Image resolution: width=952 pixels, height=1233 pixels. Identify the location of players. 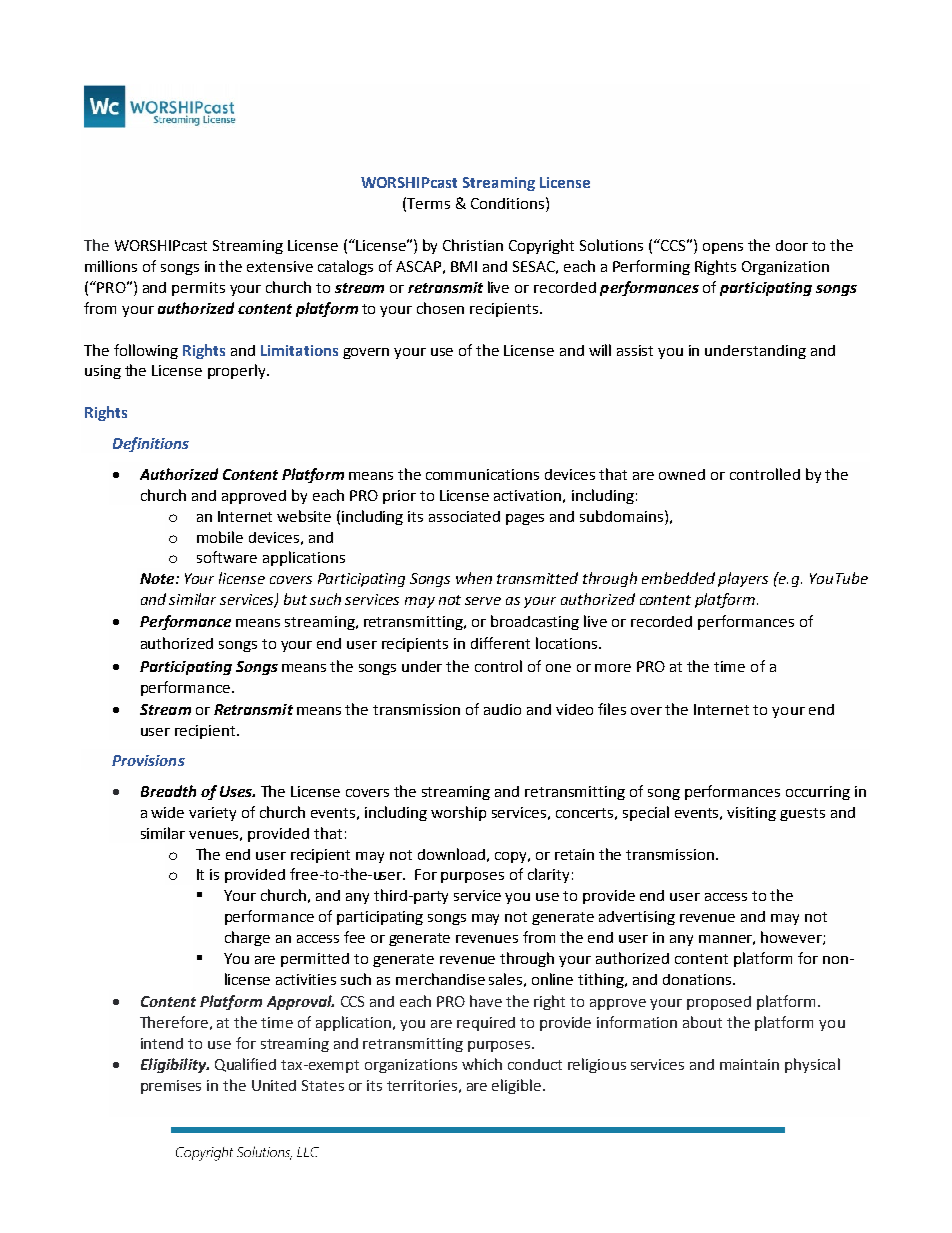
(743, 579).
